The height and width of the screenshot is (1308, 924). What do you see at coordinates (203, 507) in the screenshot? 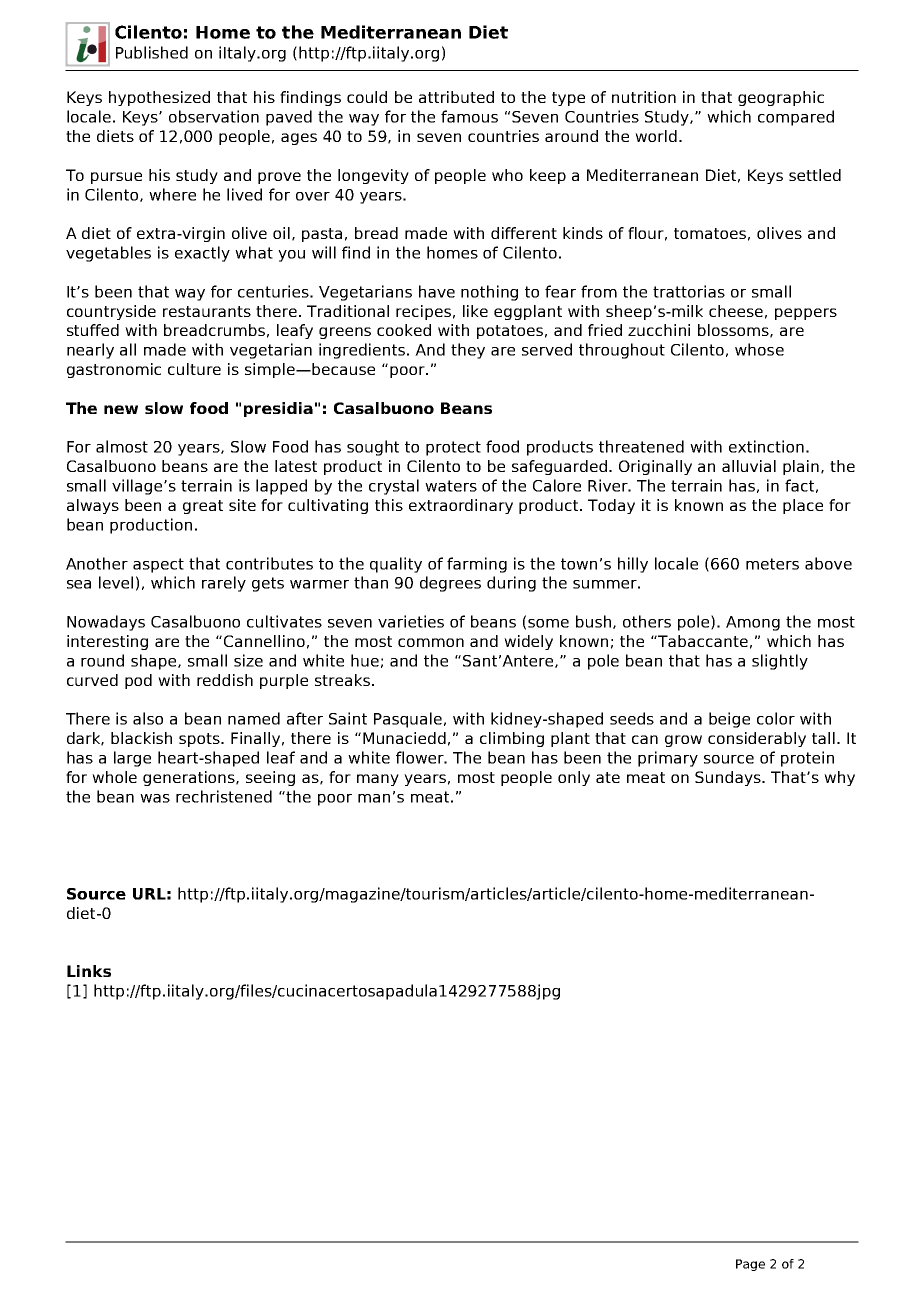
I see `great` at bounding box center [203, 507].
